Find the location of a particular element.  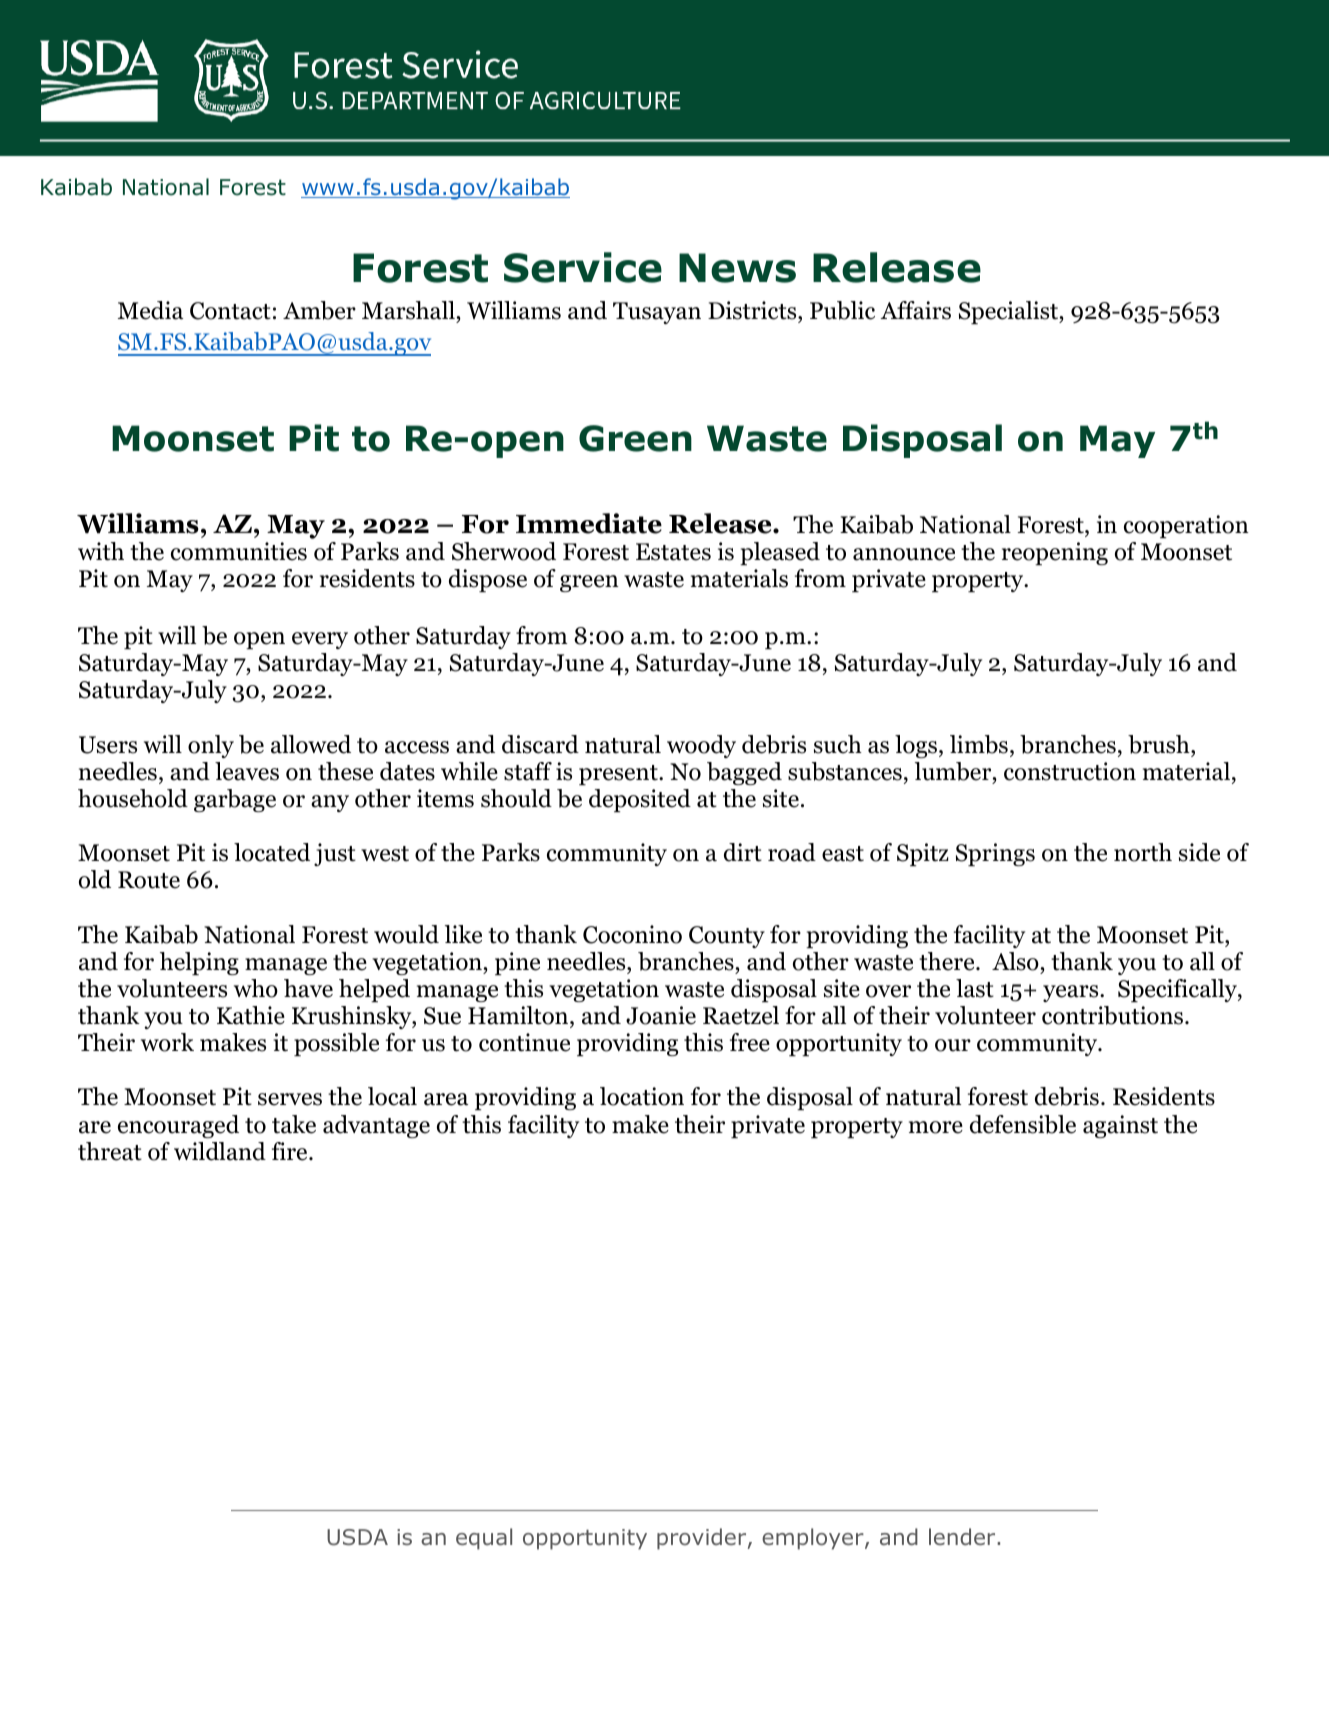

limbs is located at coordinates (979, 744).
